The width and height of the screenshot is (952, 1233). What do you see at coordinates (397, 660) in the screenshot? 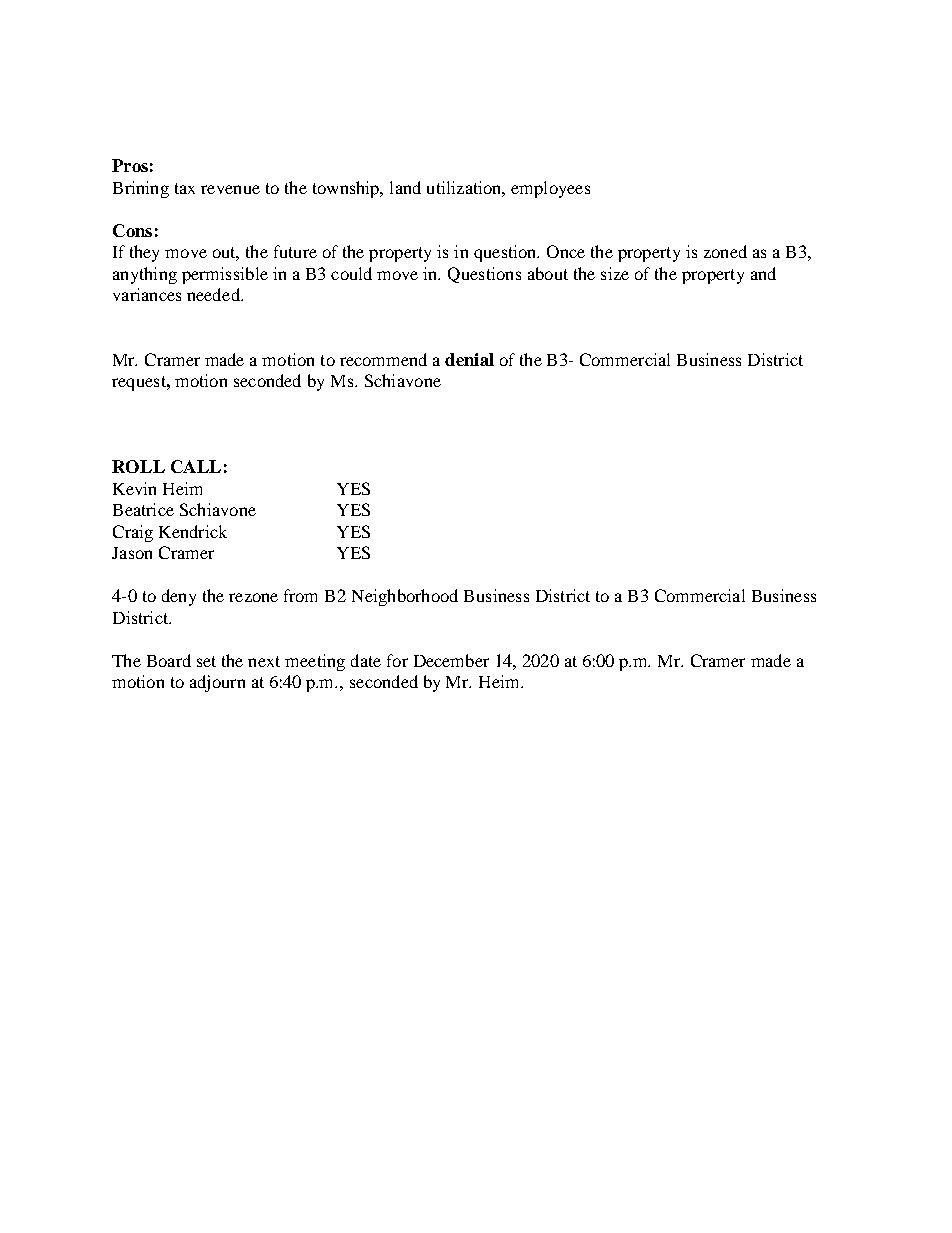
I see `for` at bounding box center [397, 660].
